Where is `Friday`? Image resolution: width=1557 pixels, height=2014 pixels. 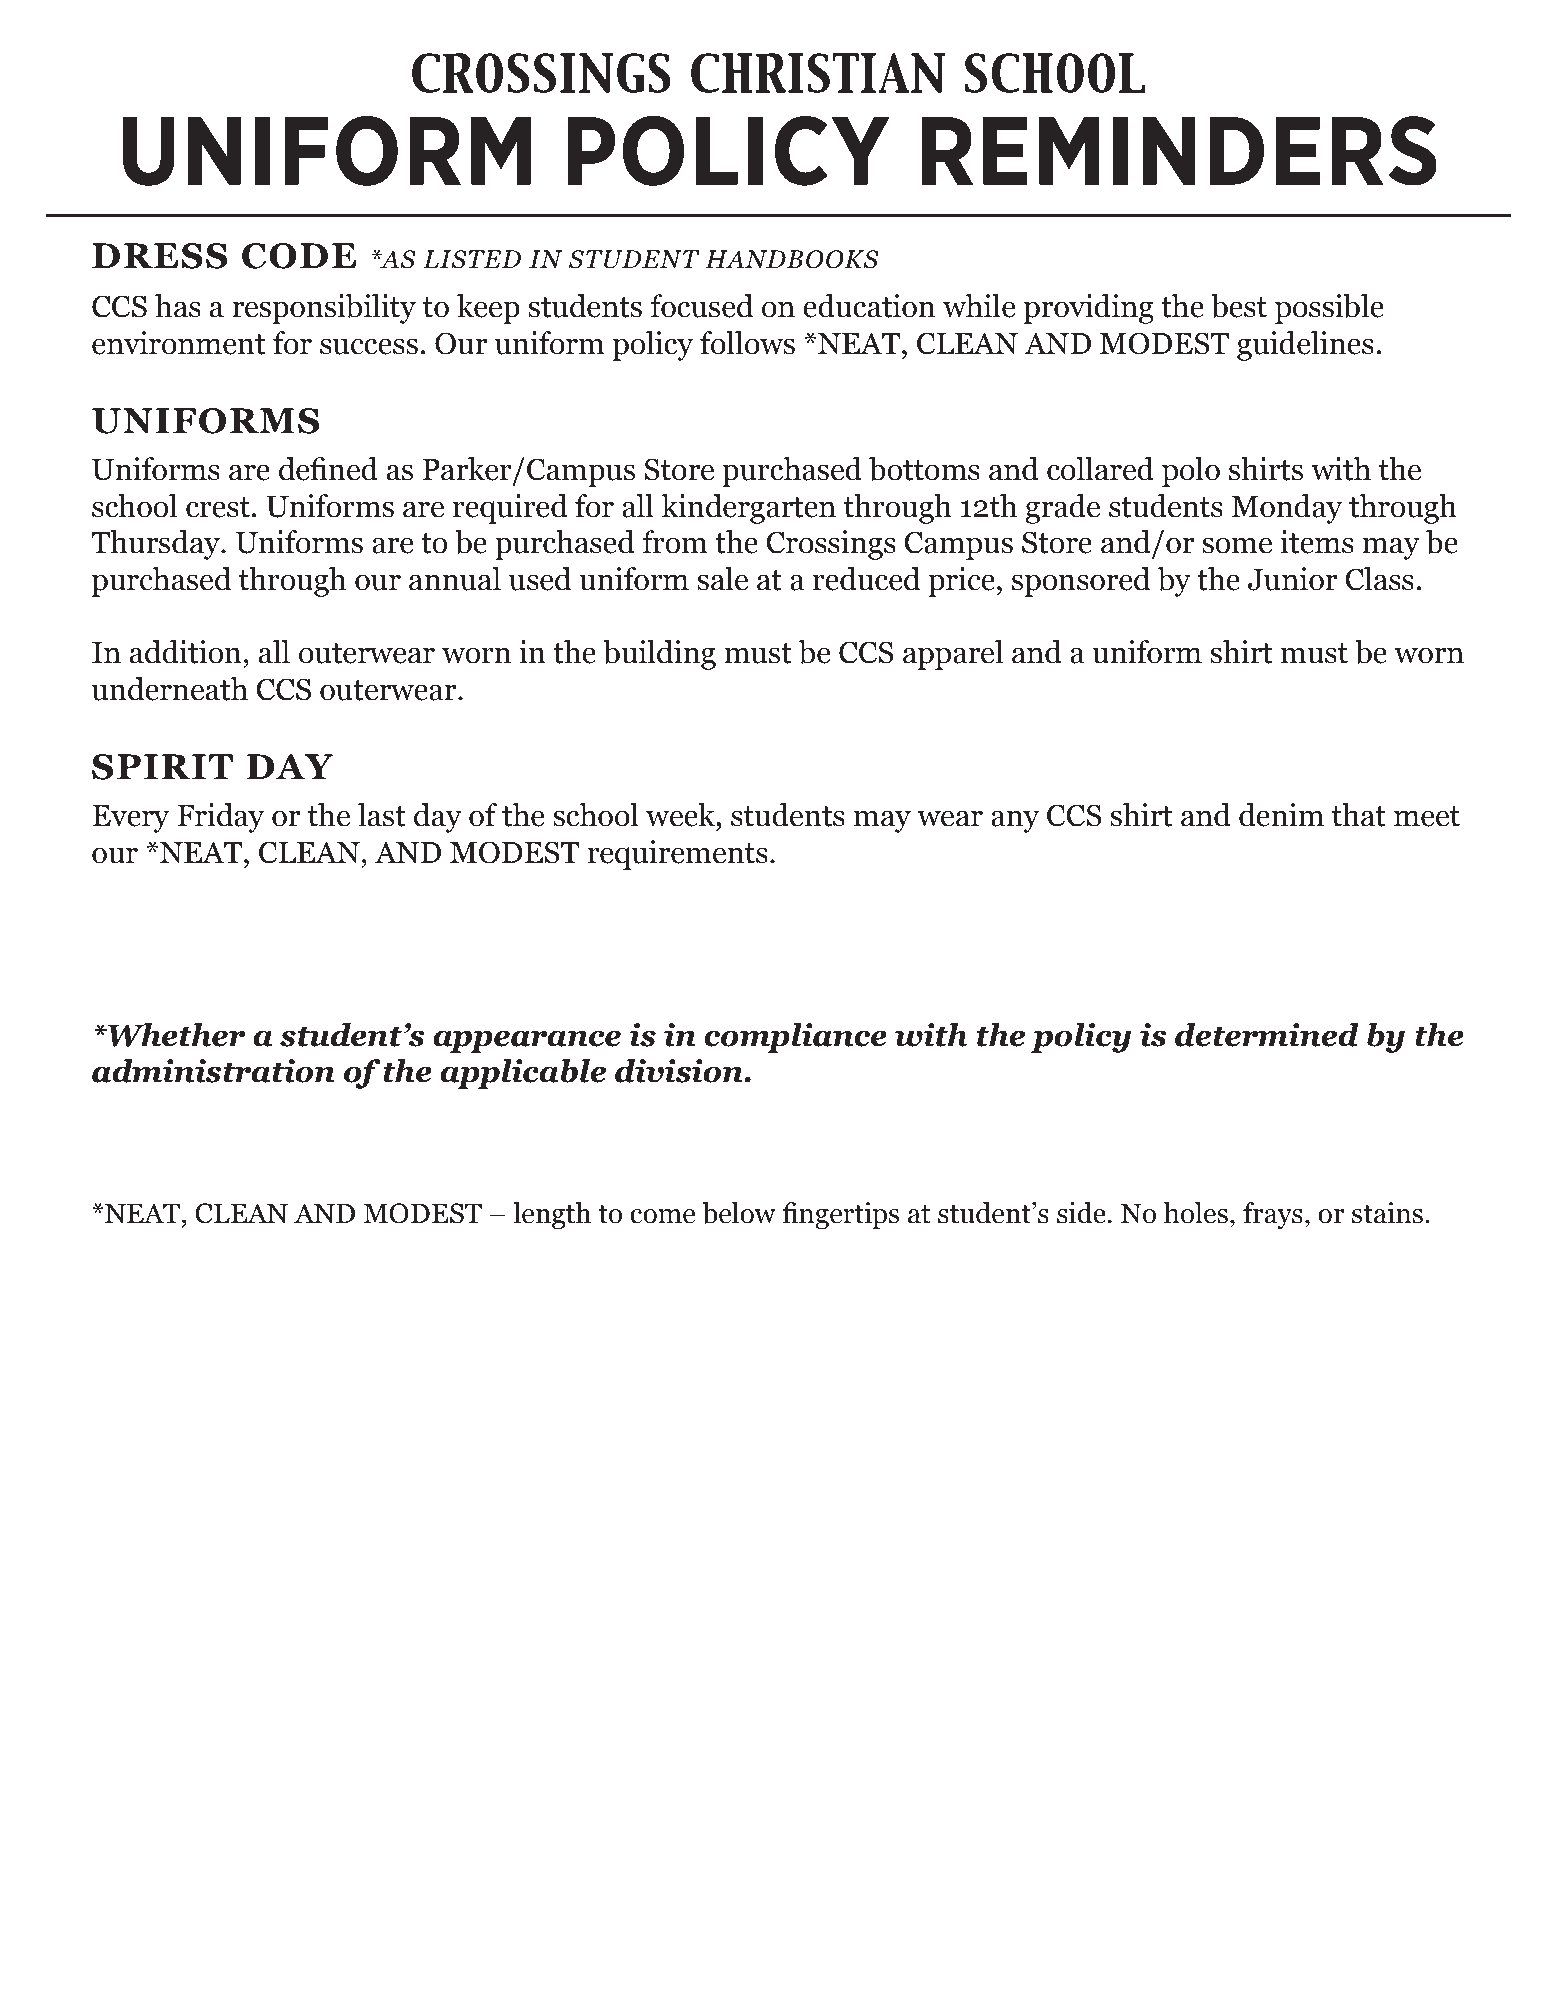 Friday is located at coordinates (220, 818).
